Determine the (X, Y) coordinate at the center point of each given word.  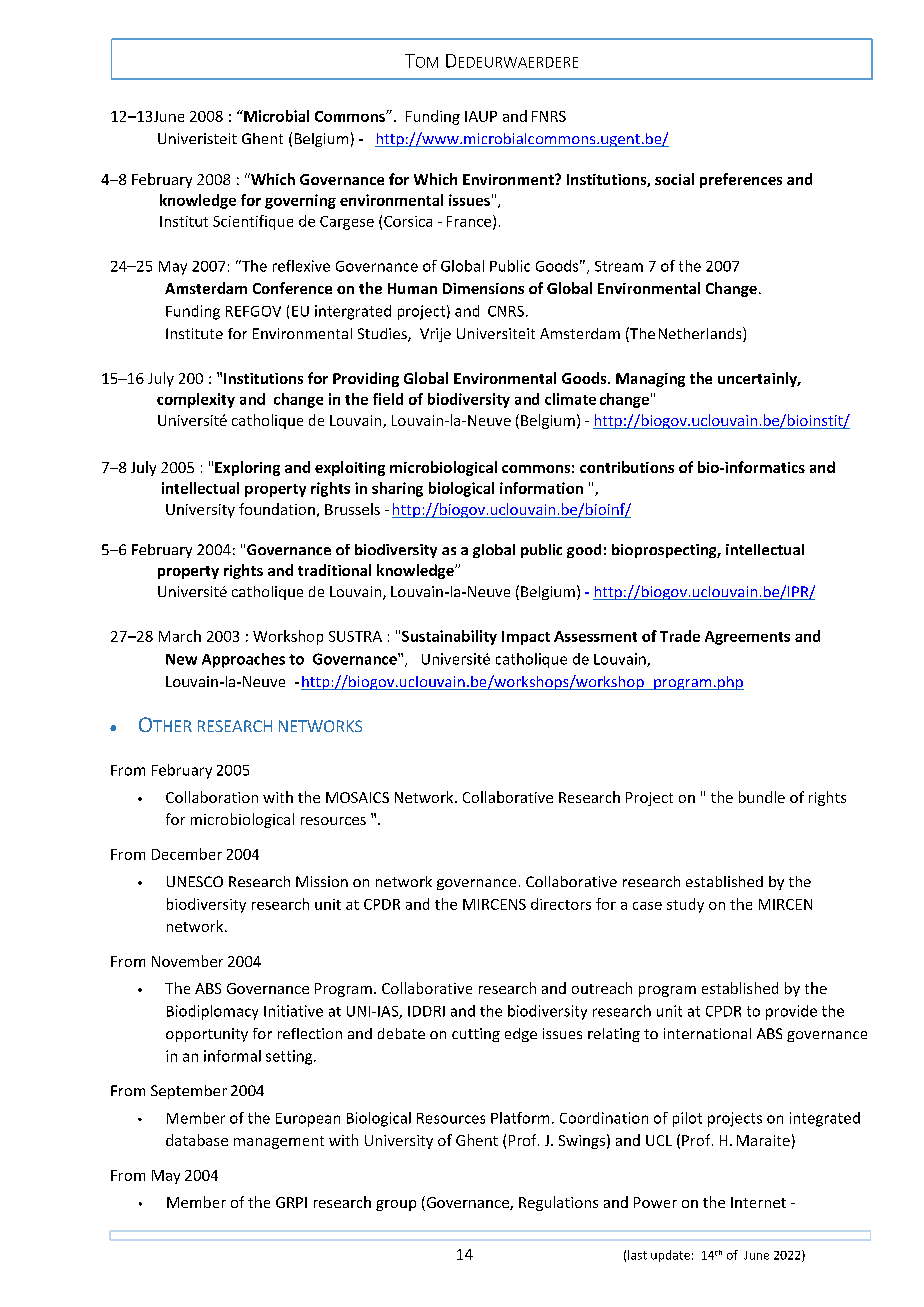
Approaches (243, 660)
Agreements (747, 638)
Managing (650, 380)
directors (561, 904)
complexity (196, 400)
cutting (476, 1035)
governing (300, 201)
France (470, 222)
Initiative (293, 1011)
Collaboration (212, 797)
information (541, 488)
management (279, 1142)
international (707, 1033)
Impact (526, 638)
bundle (762, 797)
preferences (741, 180)
